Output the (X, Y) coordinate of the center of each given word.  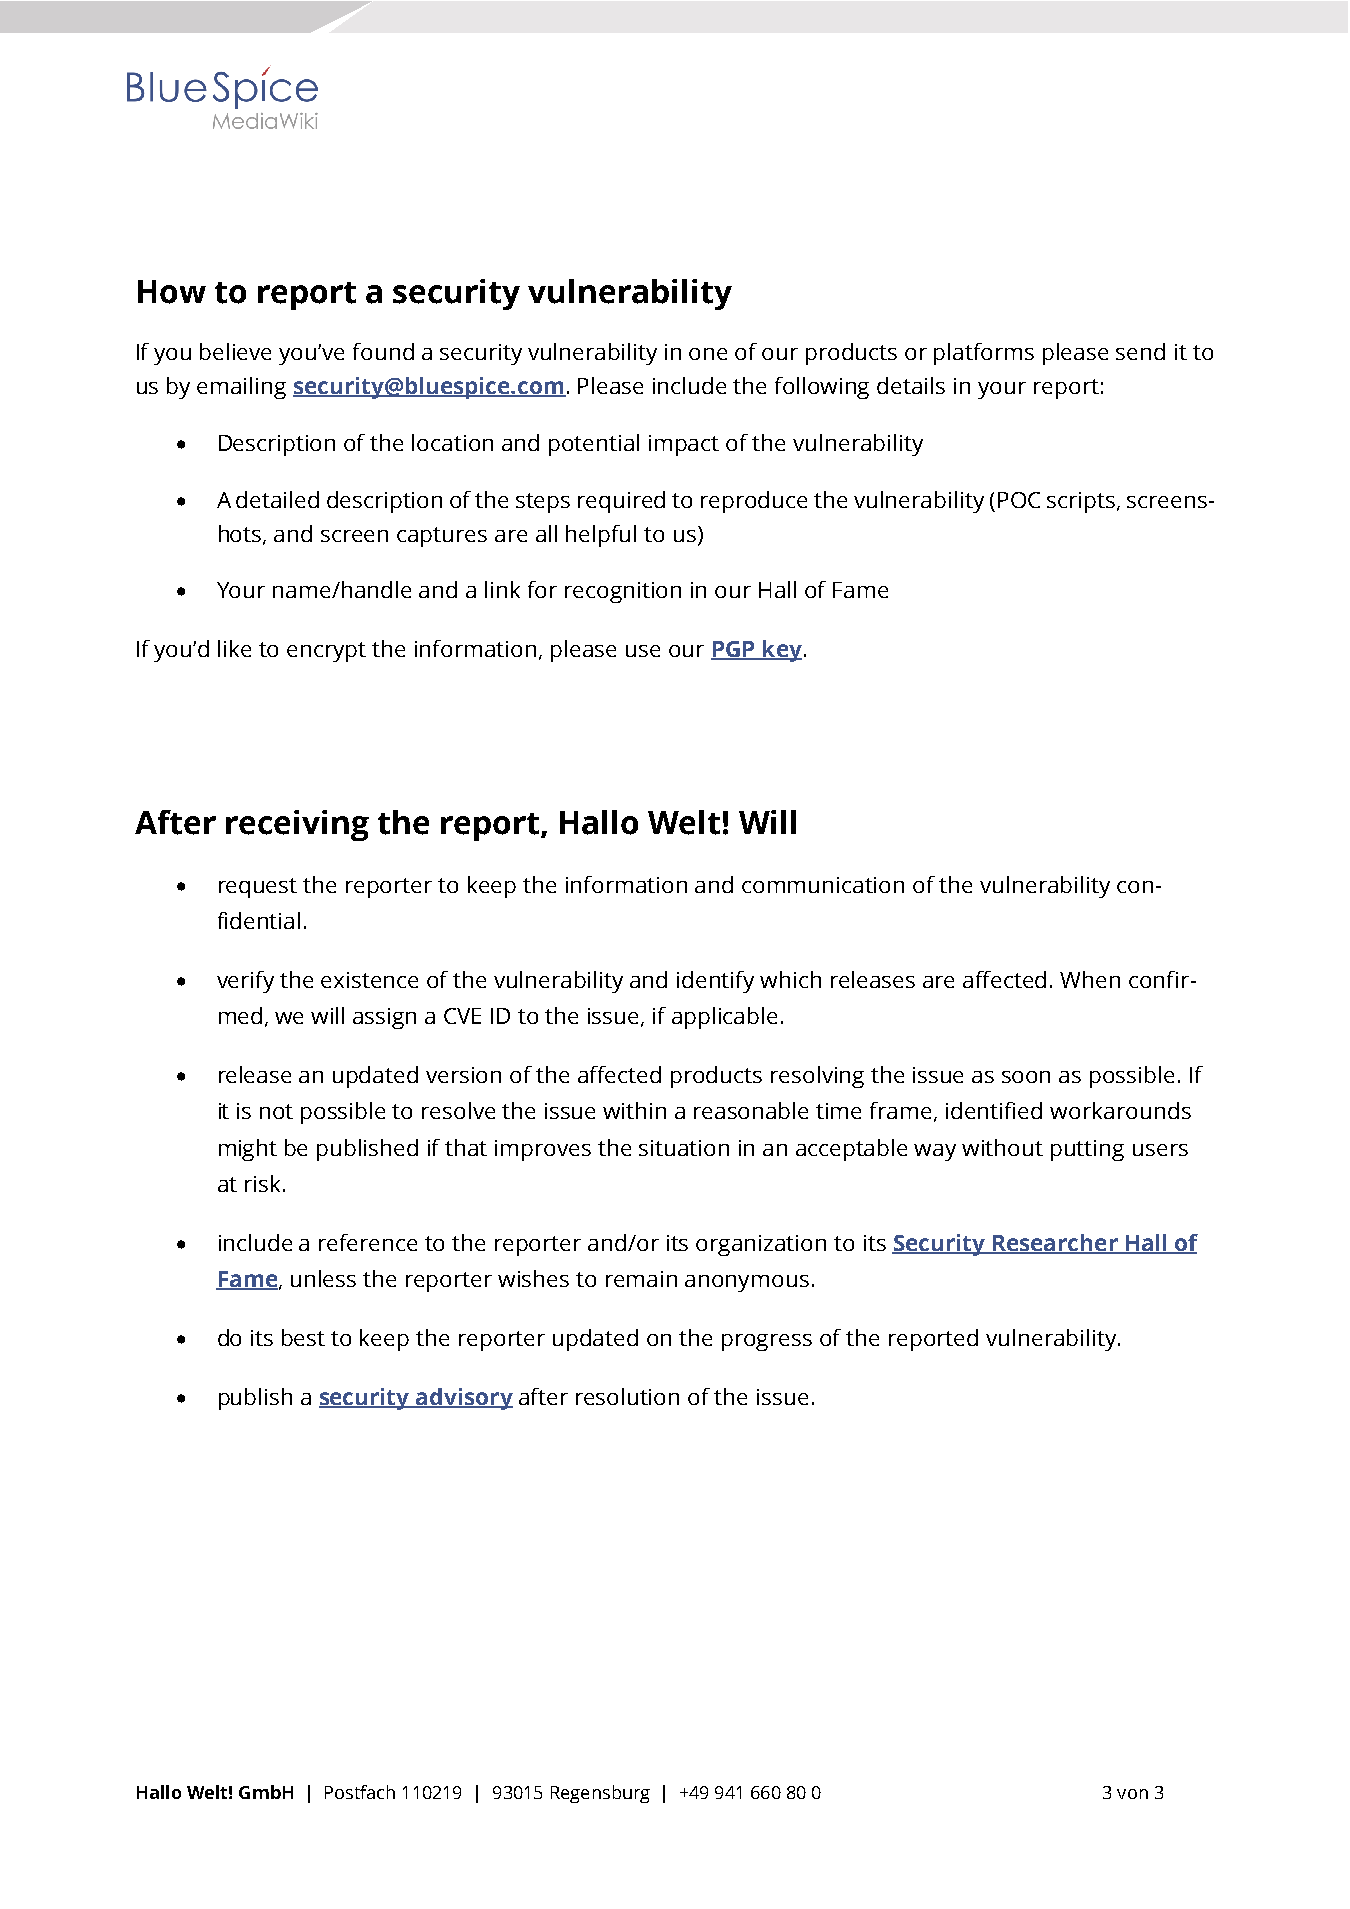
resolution (627, 1396)
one (708, 354)
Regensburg (600, 1794)
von (1132, 1794)
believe (235, 351)
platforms (984, 354)
